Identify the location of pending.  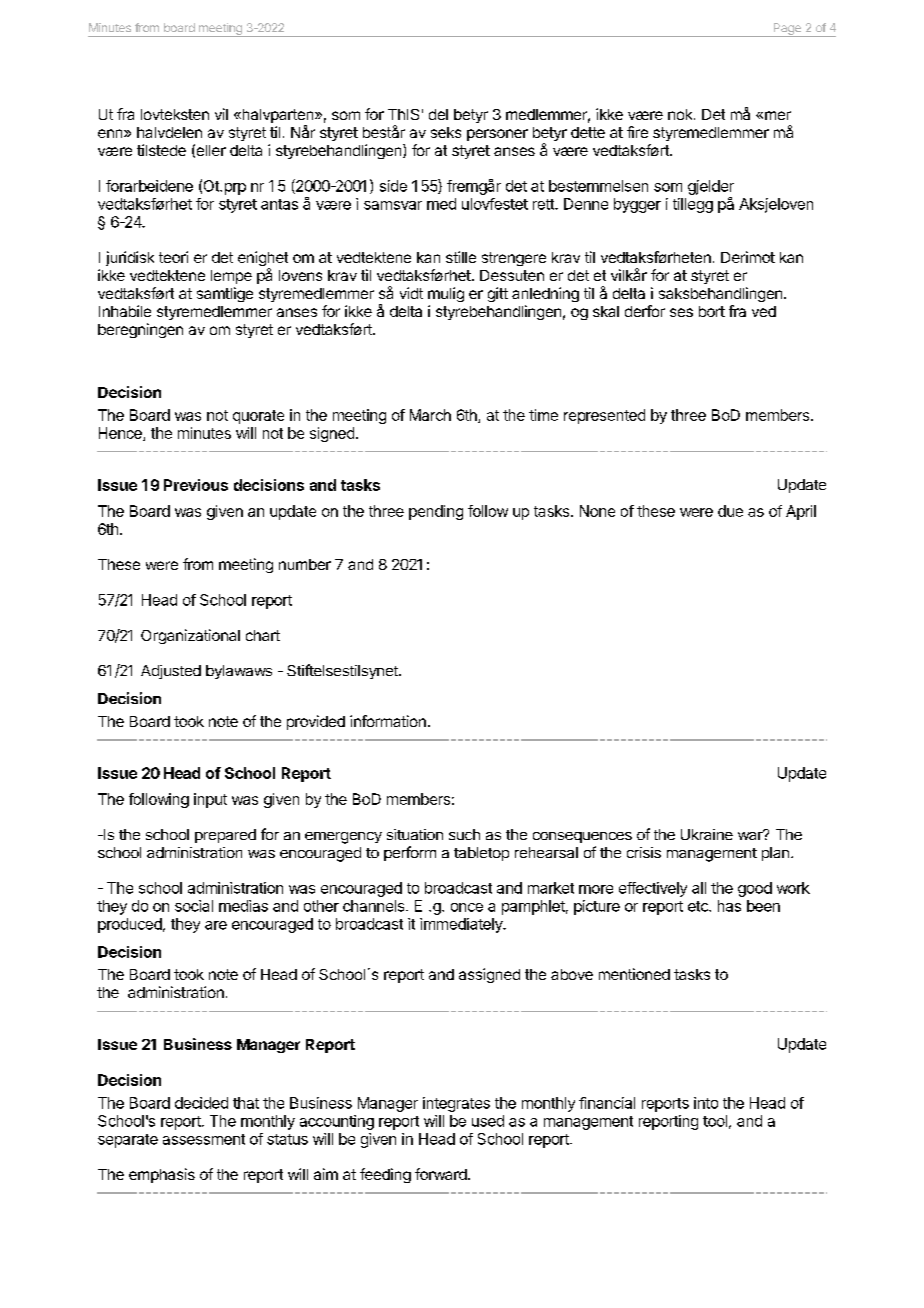
(436, 512).
